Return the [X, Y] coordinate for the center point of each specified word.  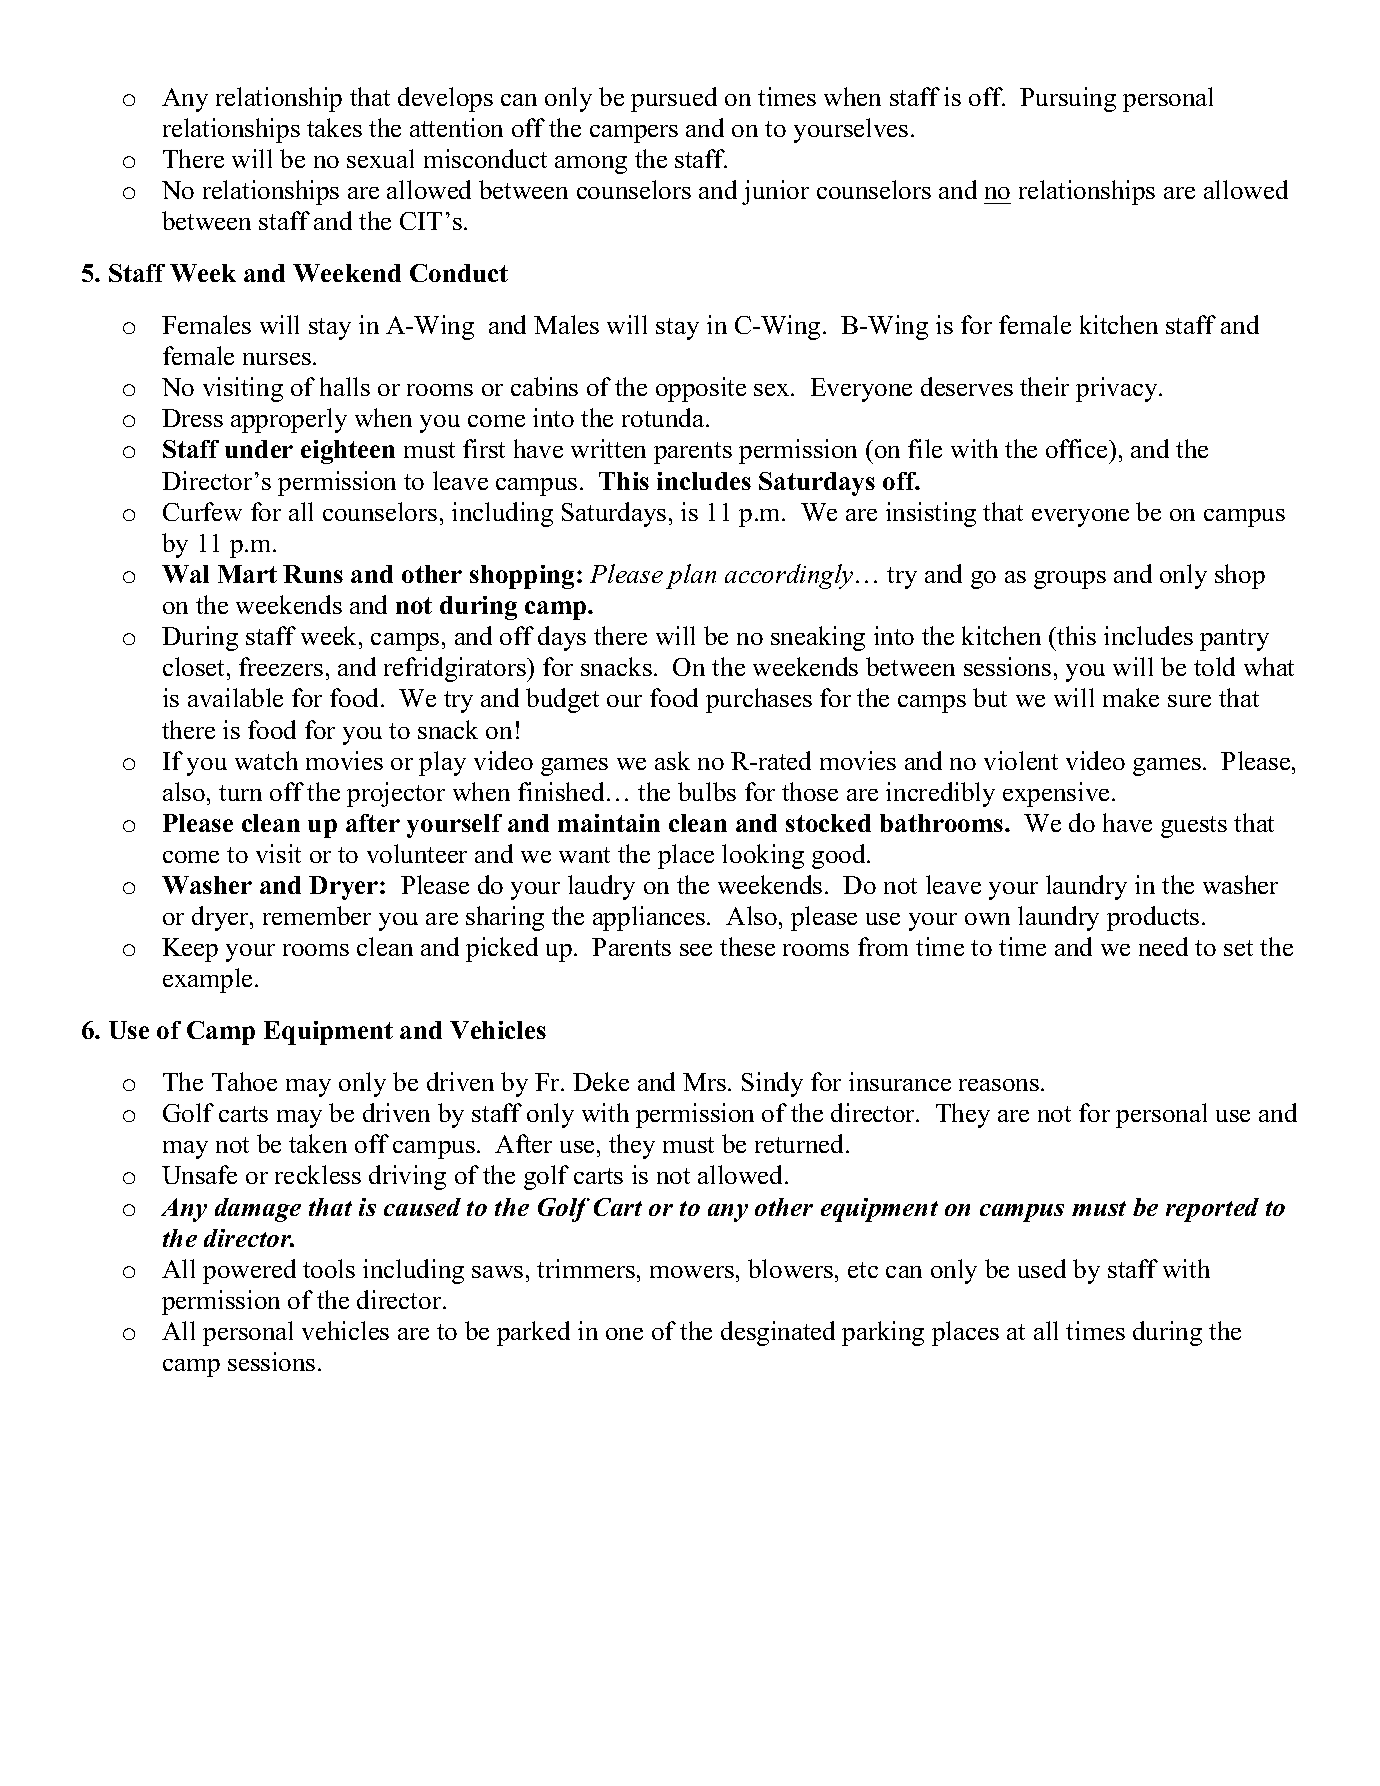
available [235, 697]
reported [1212, 1210]
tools [329, 1268]
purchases [759, 700]
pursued [674, 99]
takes [334, 127]
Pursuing [1068, 99]
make [1131, 697]
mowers [692, 1272]
